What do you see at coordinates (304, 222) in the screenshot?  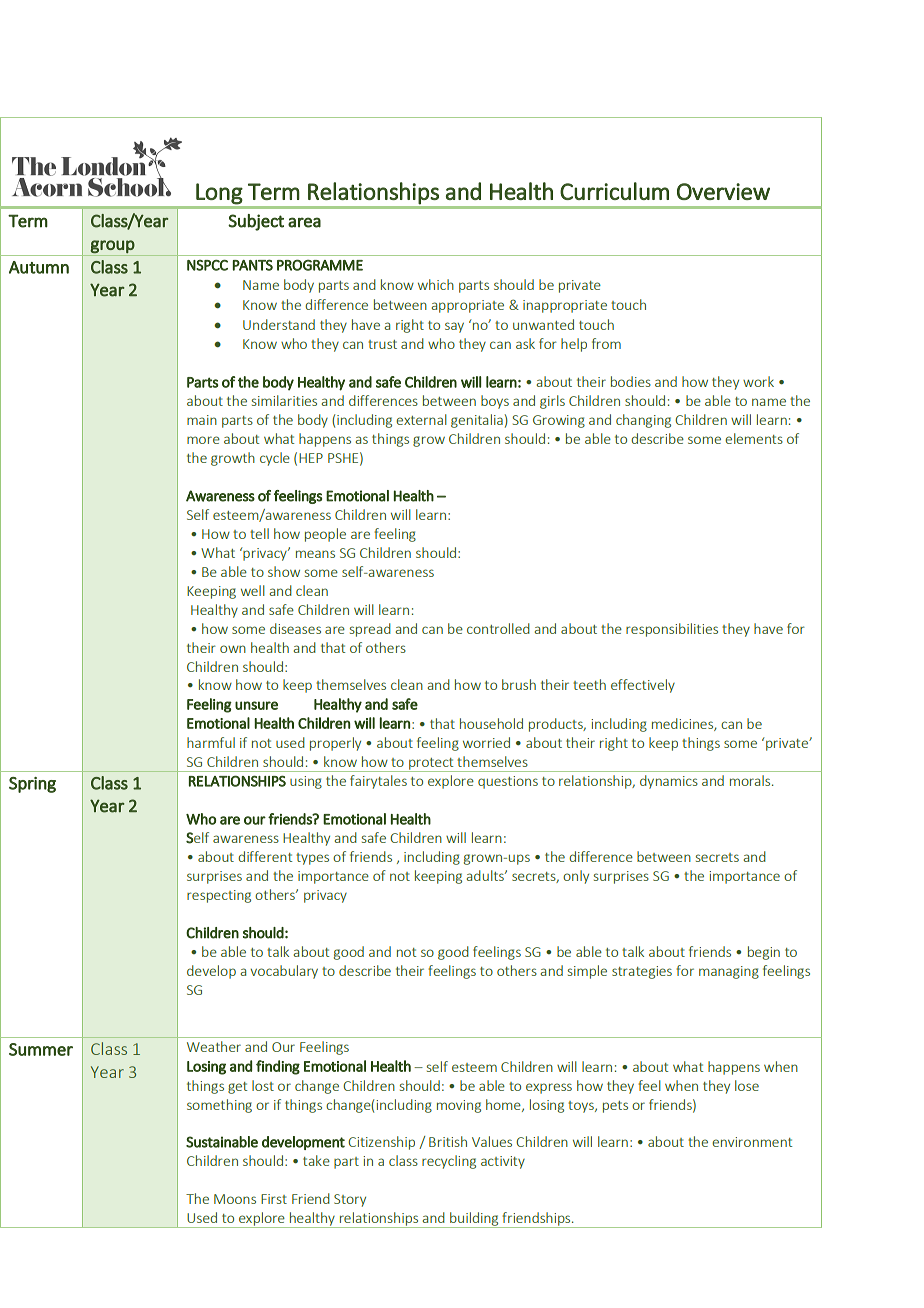 I see `area` at bounding box center [304, 222].
